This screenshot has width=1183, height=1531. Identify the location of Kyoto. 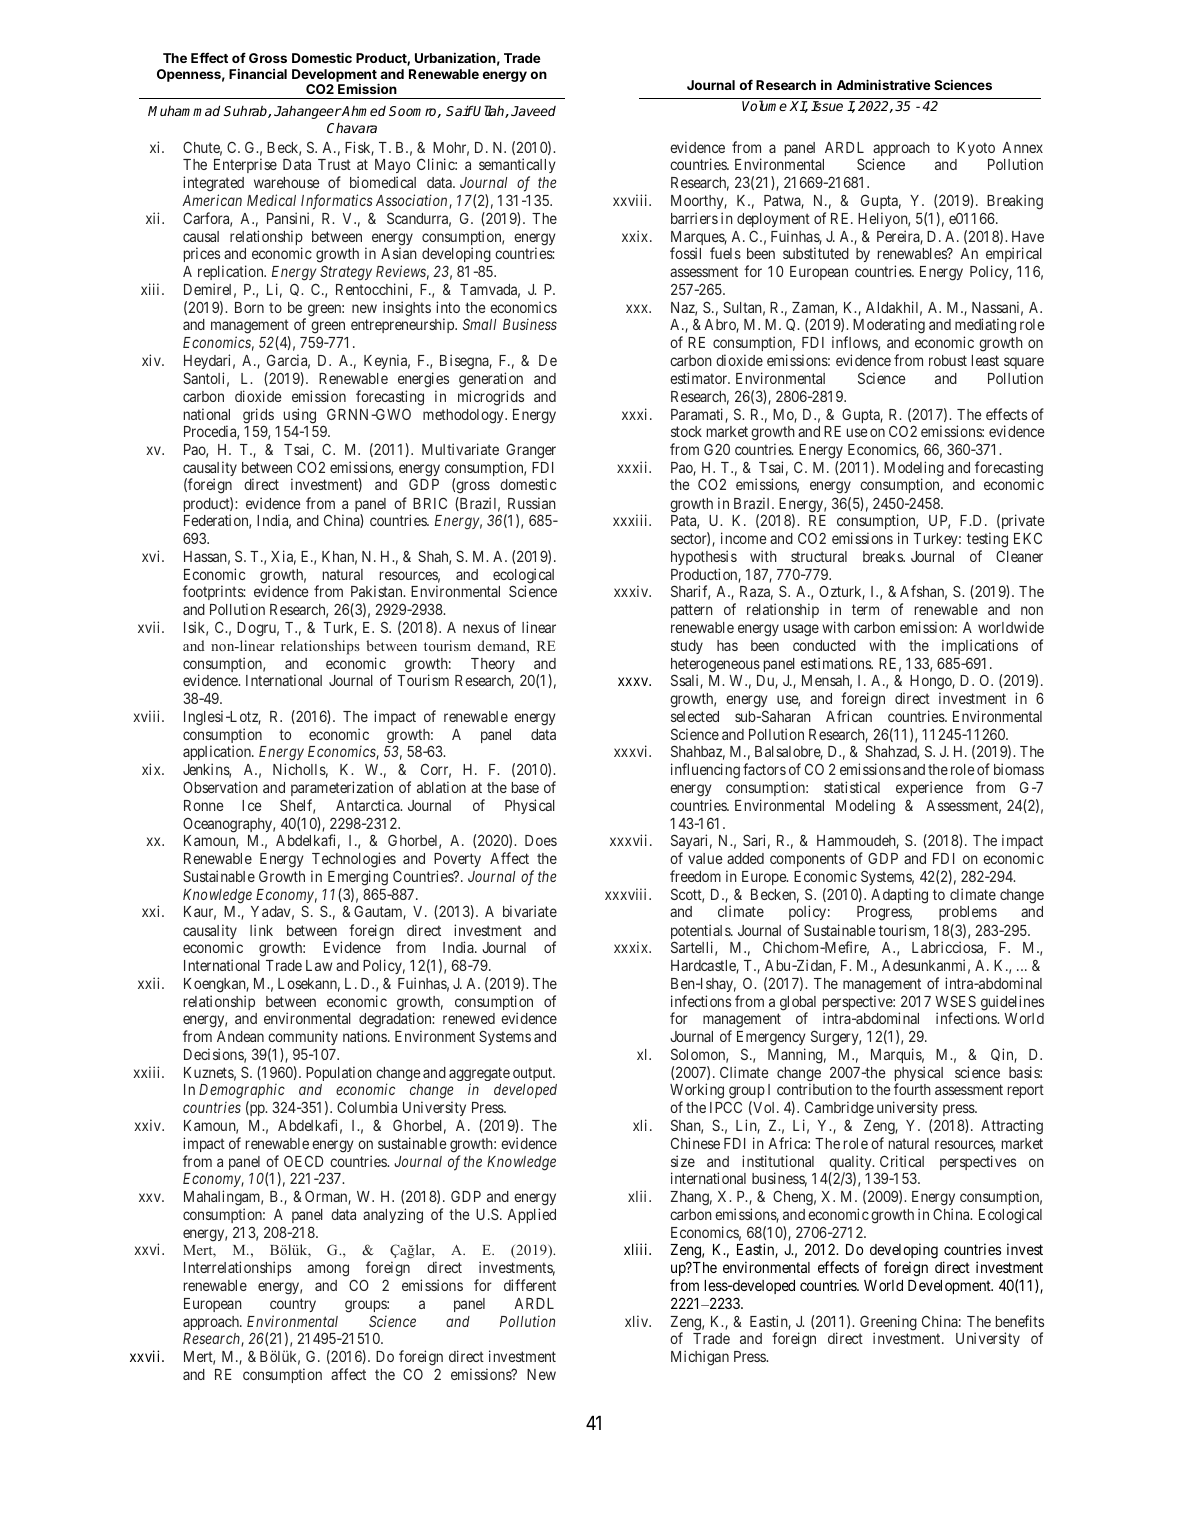
(976, 149).
